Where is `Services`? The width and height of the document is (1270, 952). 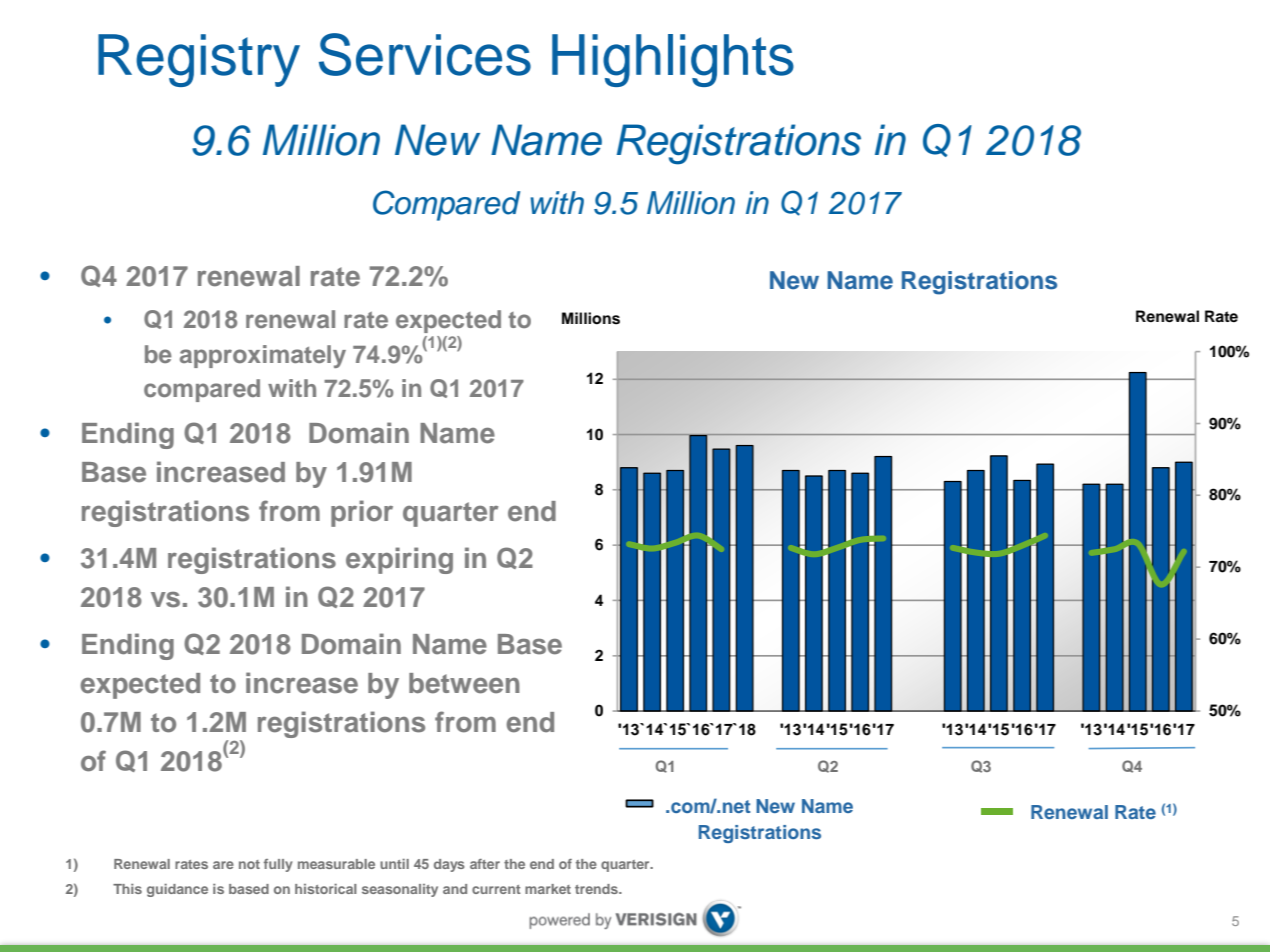 Services is located at coordinates (425, 54).
